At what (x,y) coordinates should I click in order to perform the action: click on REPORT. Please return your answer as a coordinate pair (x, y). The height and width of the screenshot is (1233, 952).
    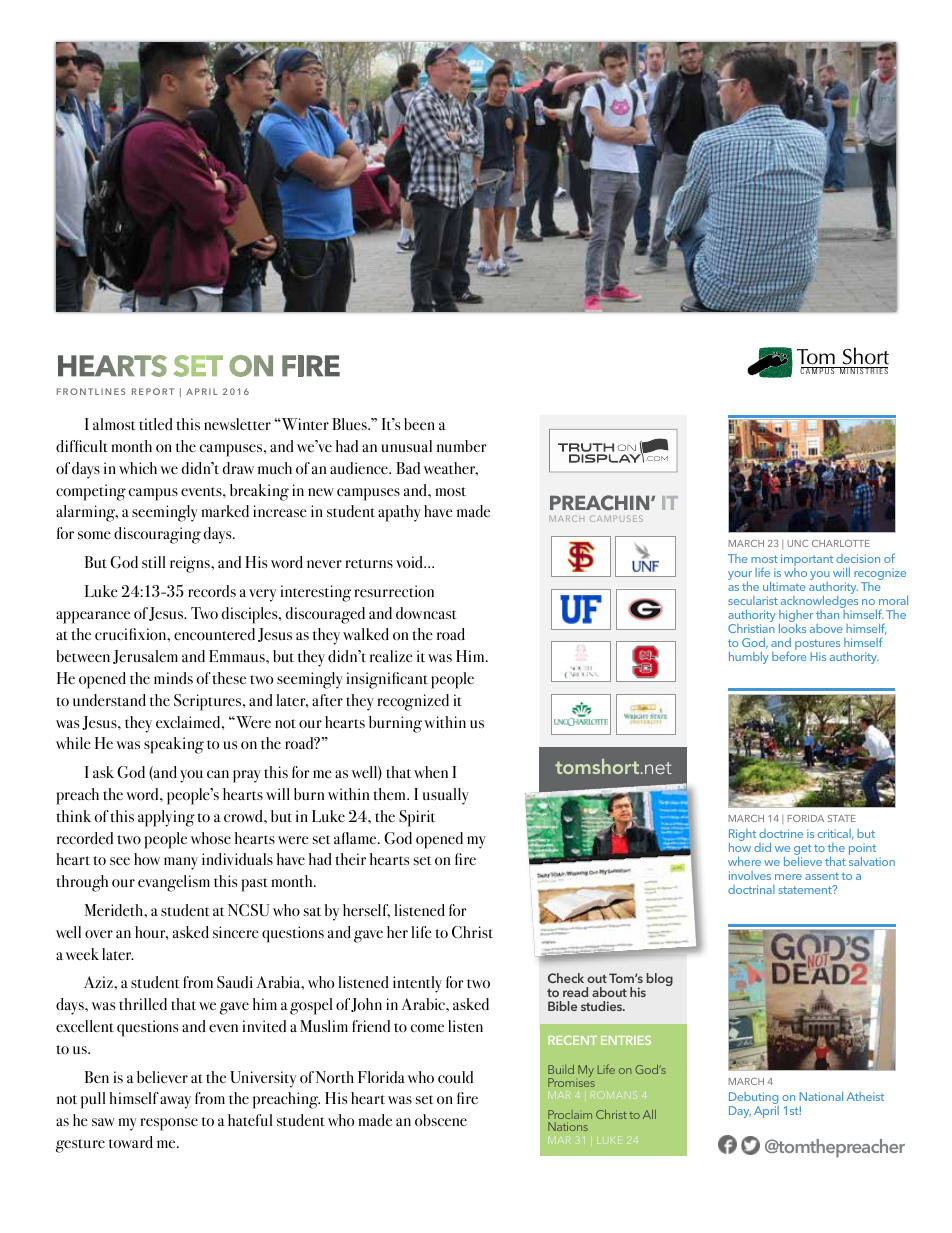
    Looking at the image, I should click on (153, 391).
